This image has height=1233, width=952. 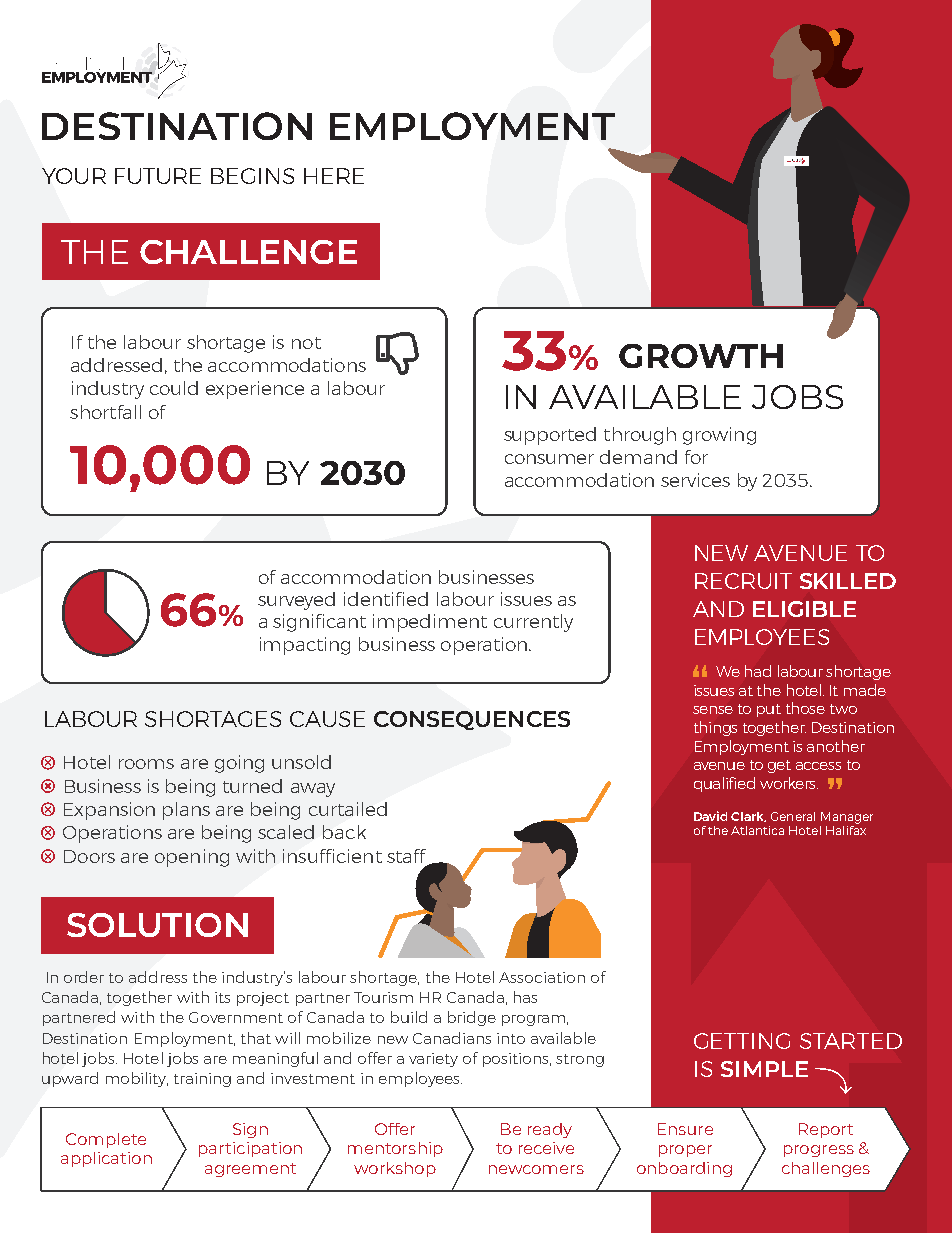 I want to click on Clark, so click(x=748, y=817).
